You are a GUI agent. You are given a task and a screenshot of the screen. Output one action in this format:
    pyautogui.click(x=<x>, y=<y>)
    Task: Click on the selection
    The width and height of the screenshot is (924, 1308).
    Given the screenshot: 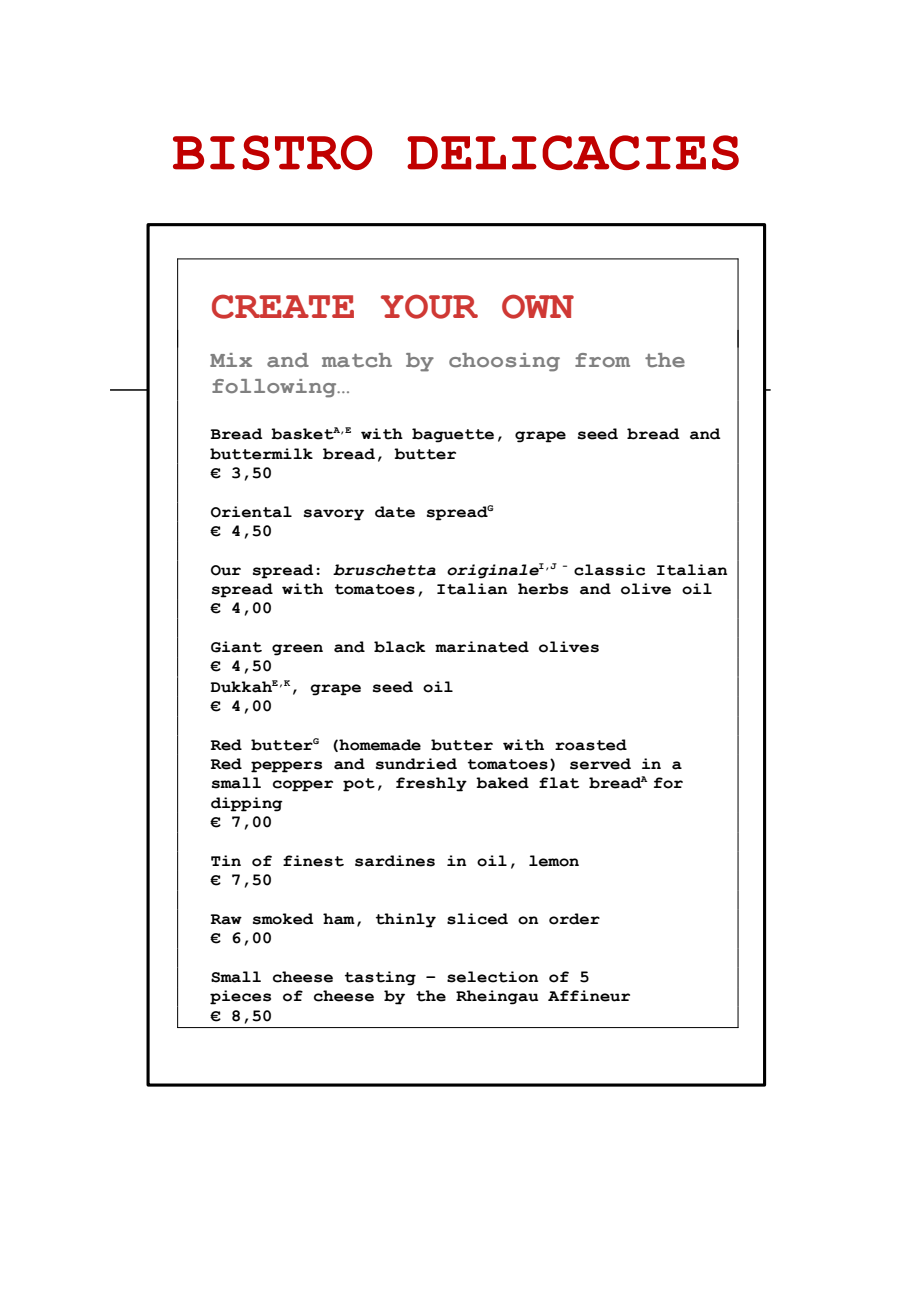 What is the action you would take?
    pyautogui.click(x=492, y=977)
